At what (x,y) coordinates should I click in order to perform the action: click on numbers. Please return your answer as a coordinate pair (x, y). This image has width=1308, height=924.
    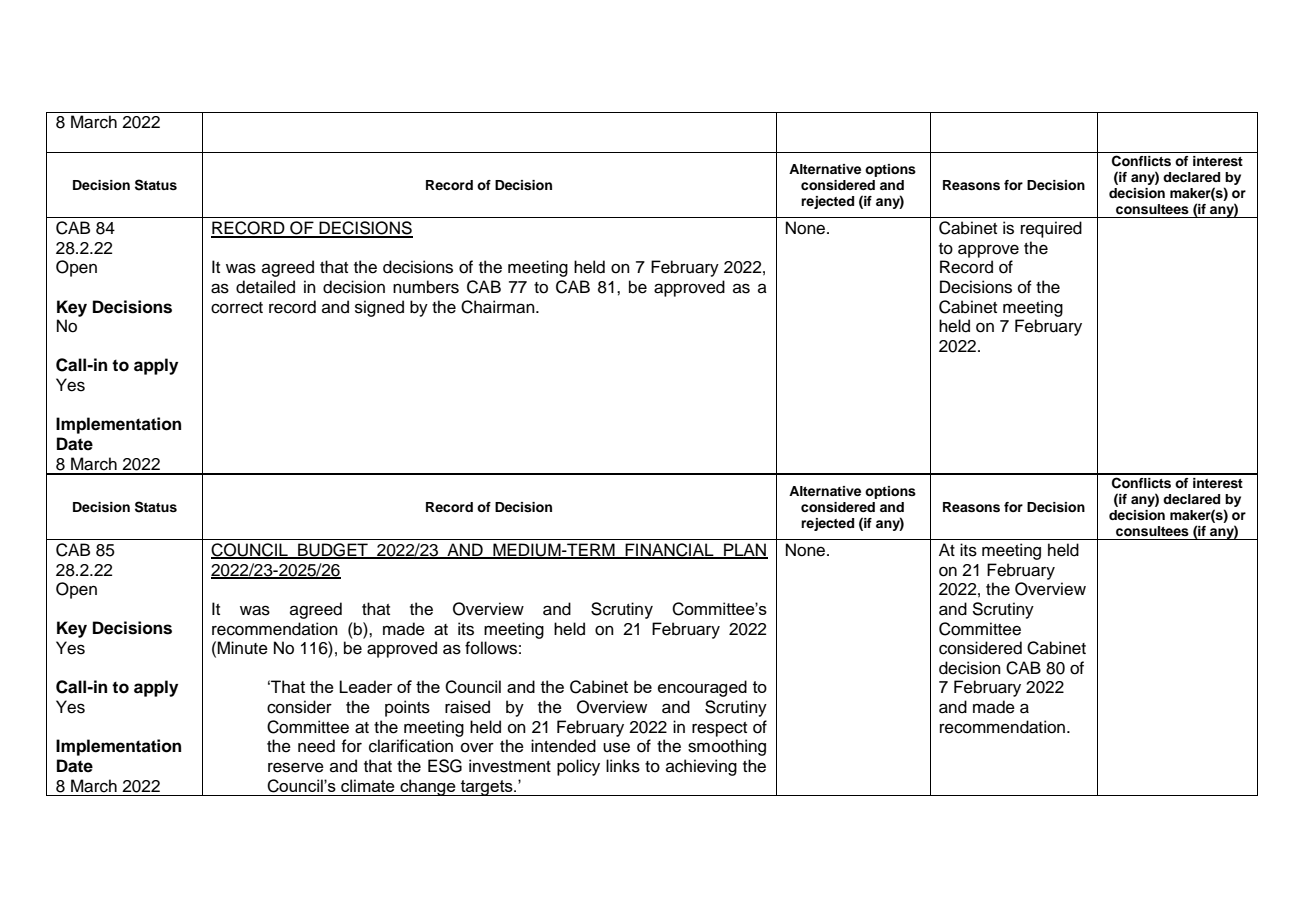
    Looking at the image, I should click on (426, 287).
